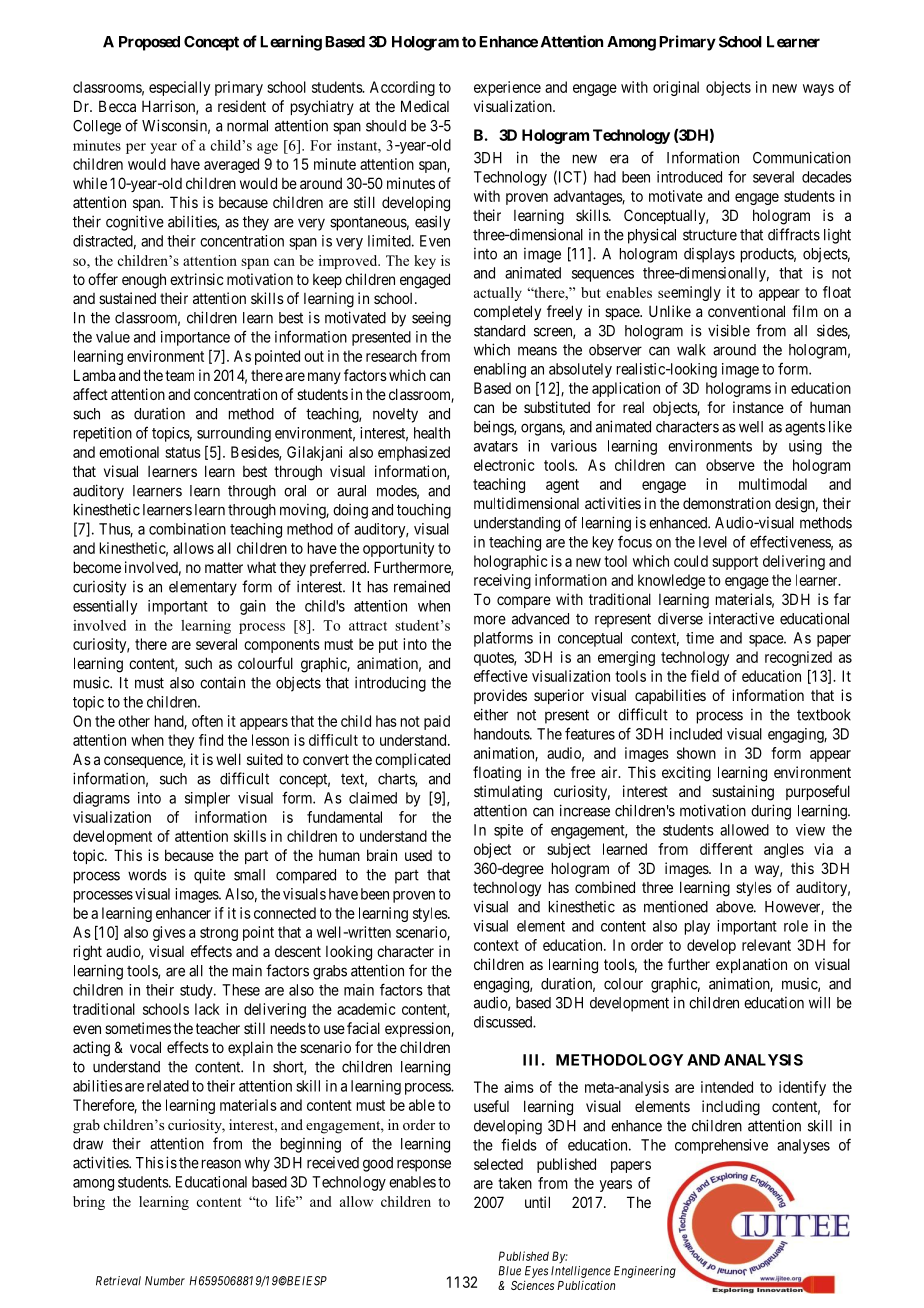  What do you see at coordinates (165, 1281) in the image?
I see `Number` at bounding box center [165, 1281].
